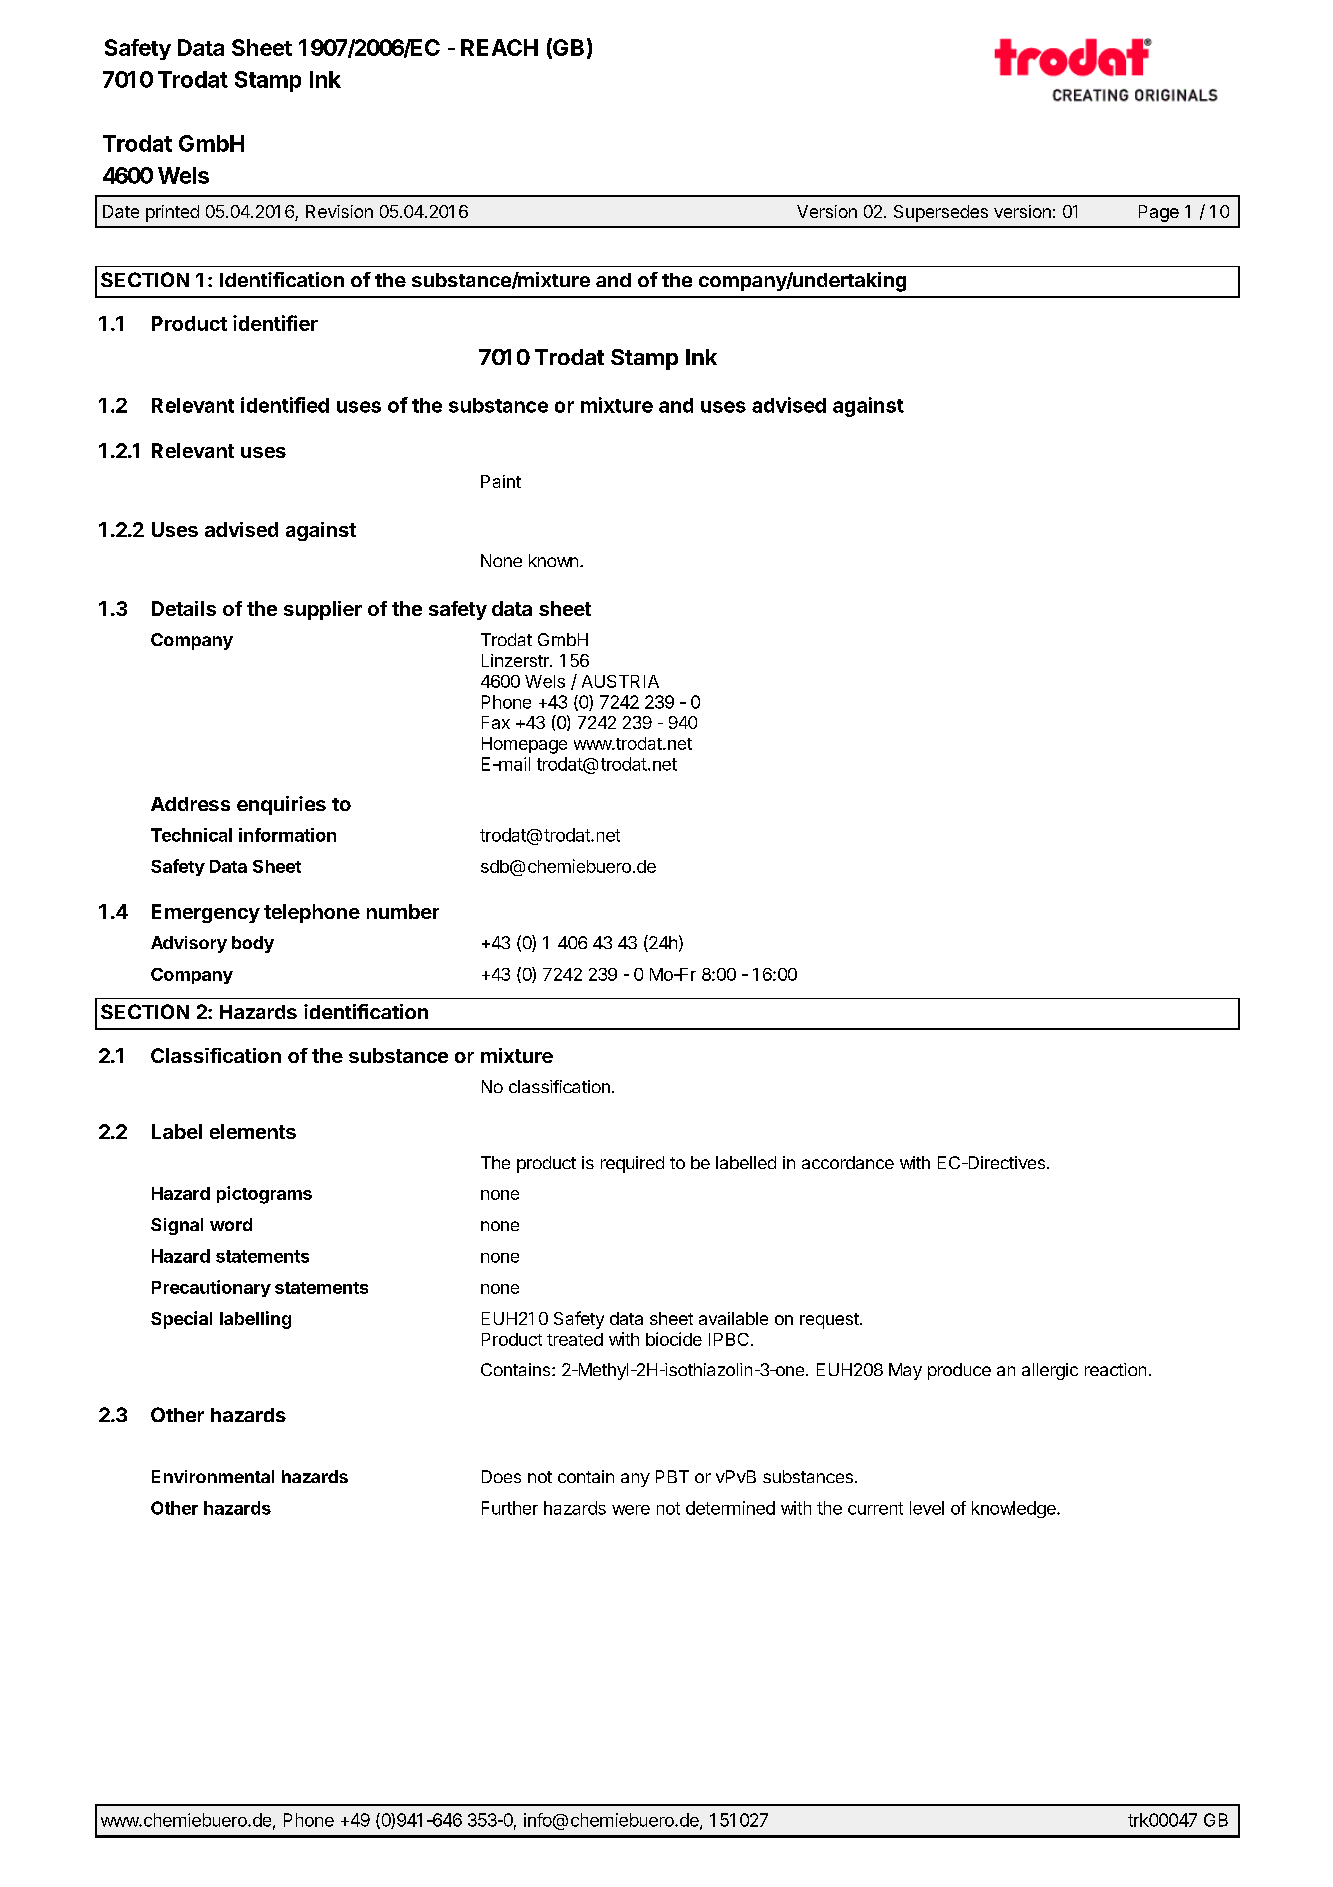  I want to click on Supersedes, so click(941, 213).
